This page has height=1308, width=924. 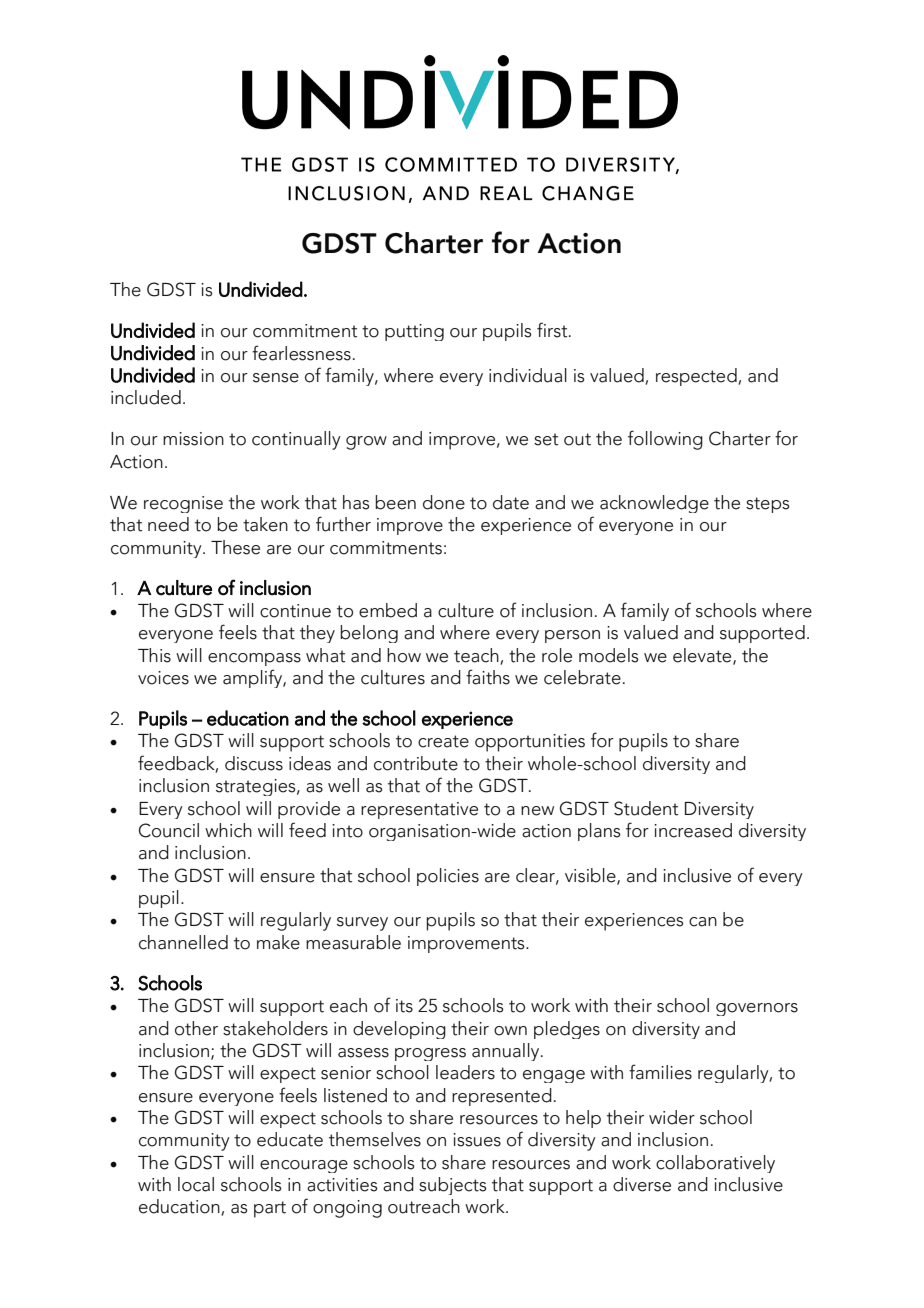 What do you see at coordinates (452, 1186) in the page?
I see `subjects` at bounding box center [452, 1186].
